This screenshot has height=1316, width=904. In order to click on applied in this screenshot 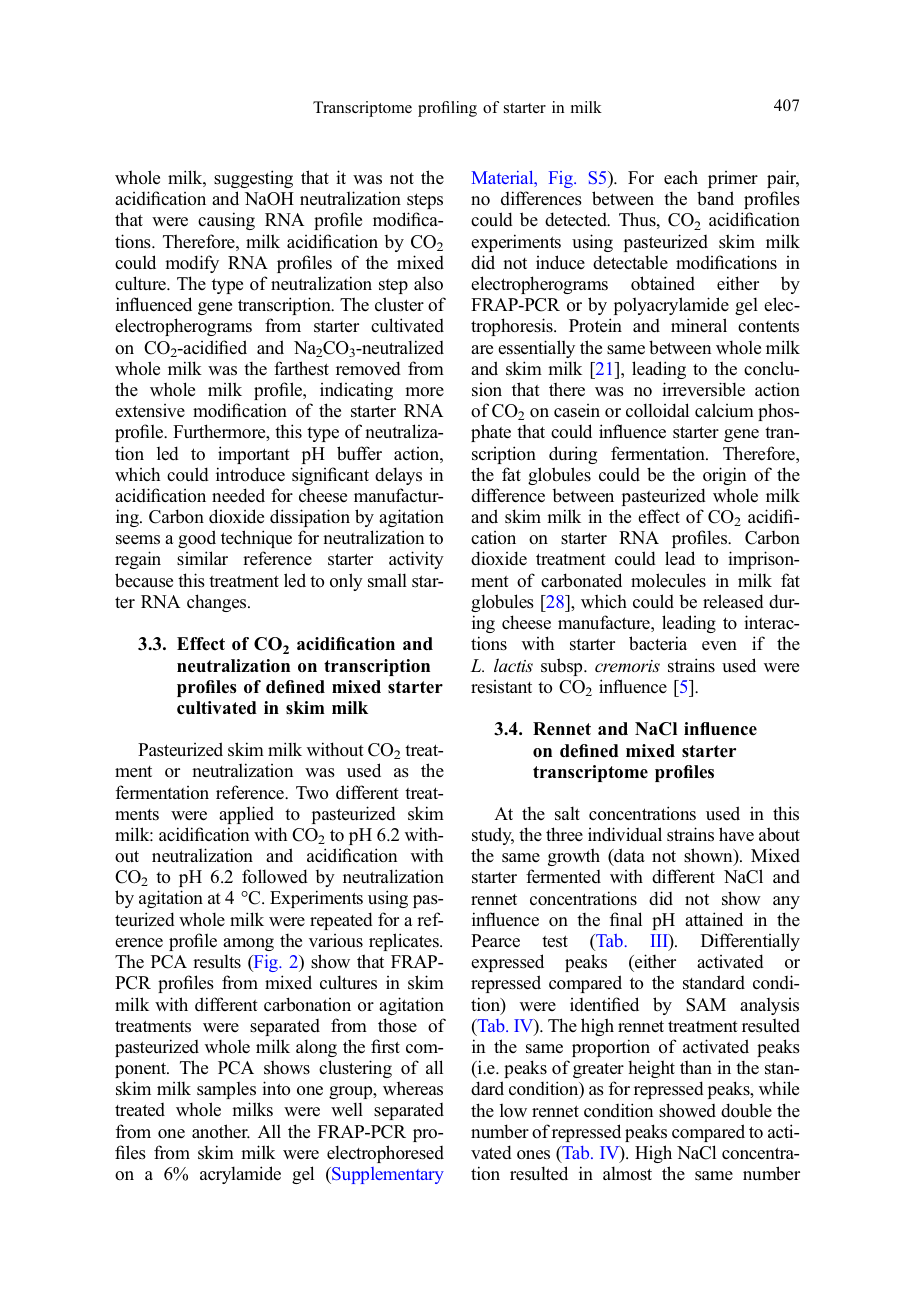, I will do `click(246, 815)`.
